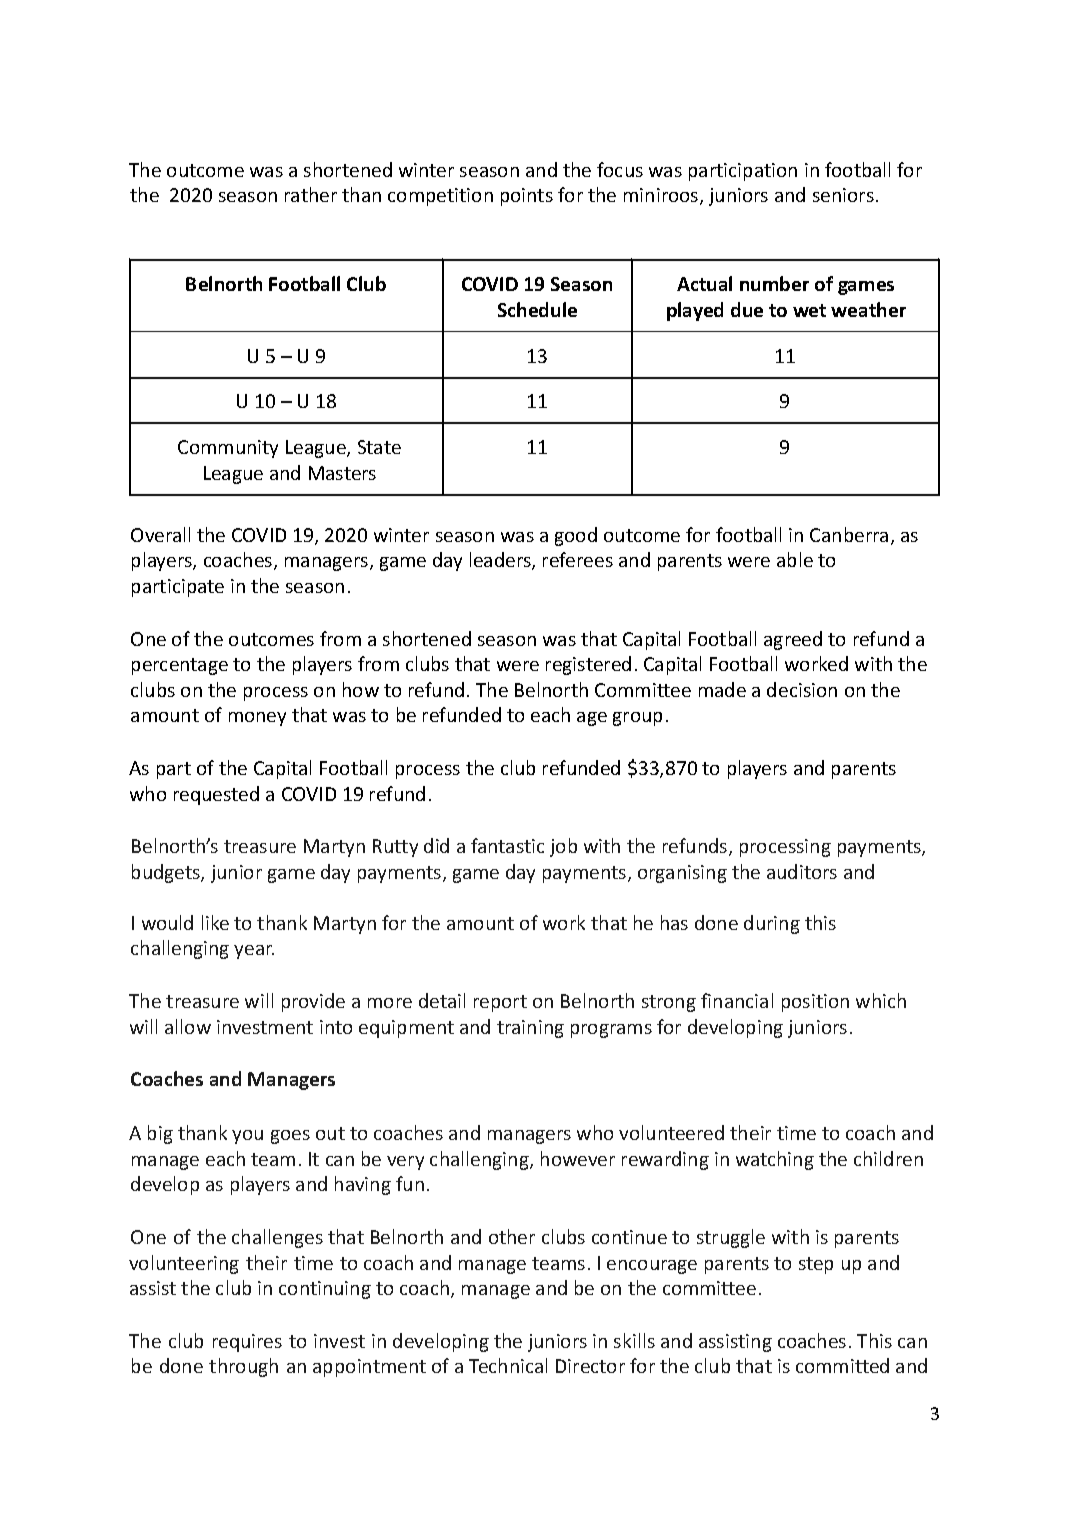  What do you see at coordinates (802, 689) in the image?
I see `decision` at bounding box center [802, 689].
